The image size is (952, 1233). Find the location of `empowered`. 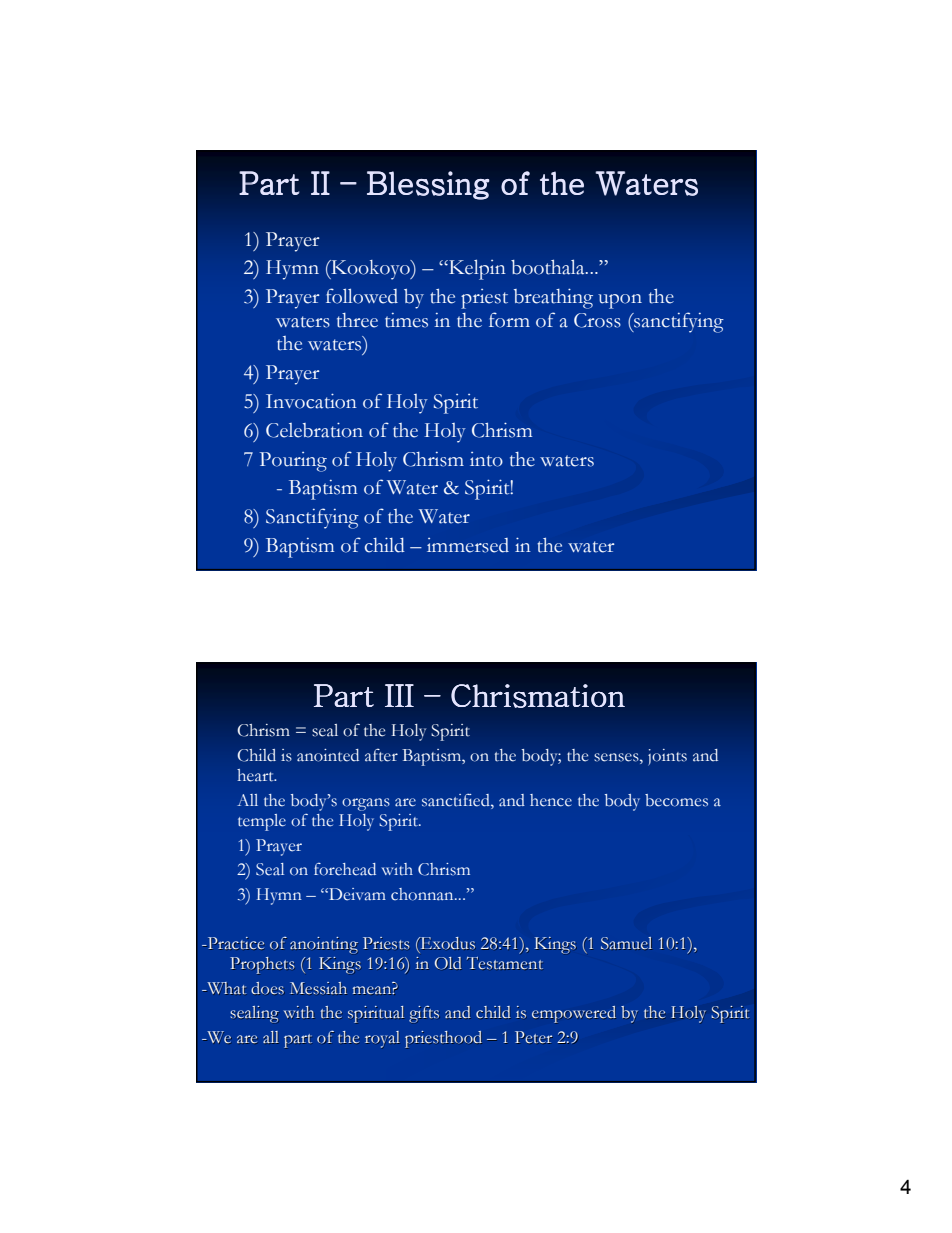

empowered is located at coordinates (574, 1014).
